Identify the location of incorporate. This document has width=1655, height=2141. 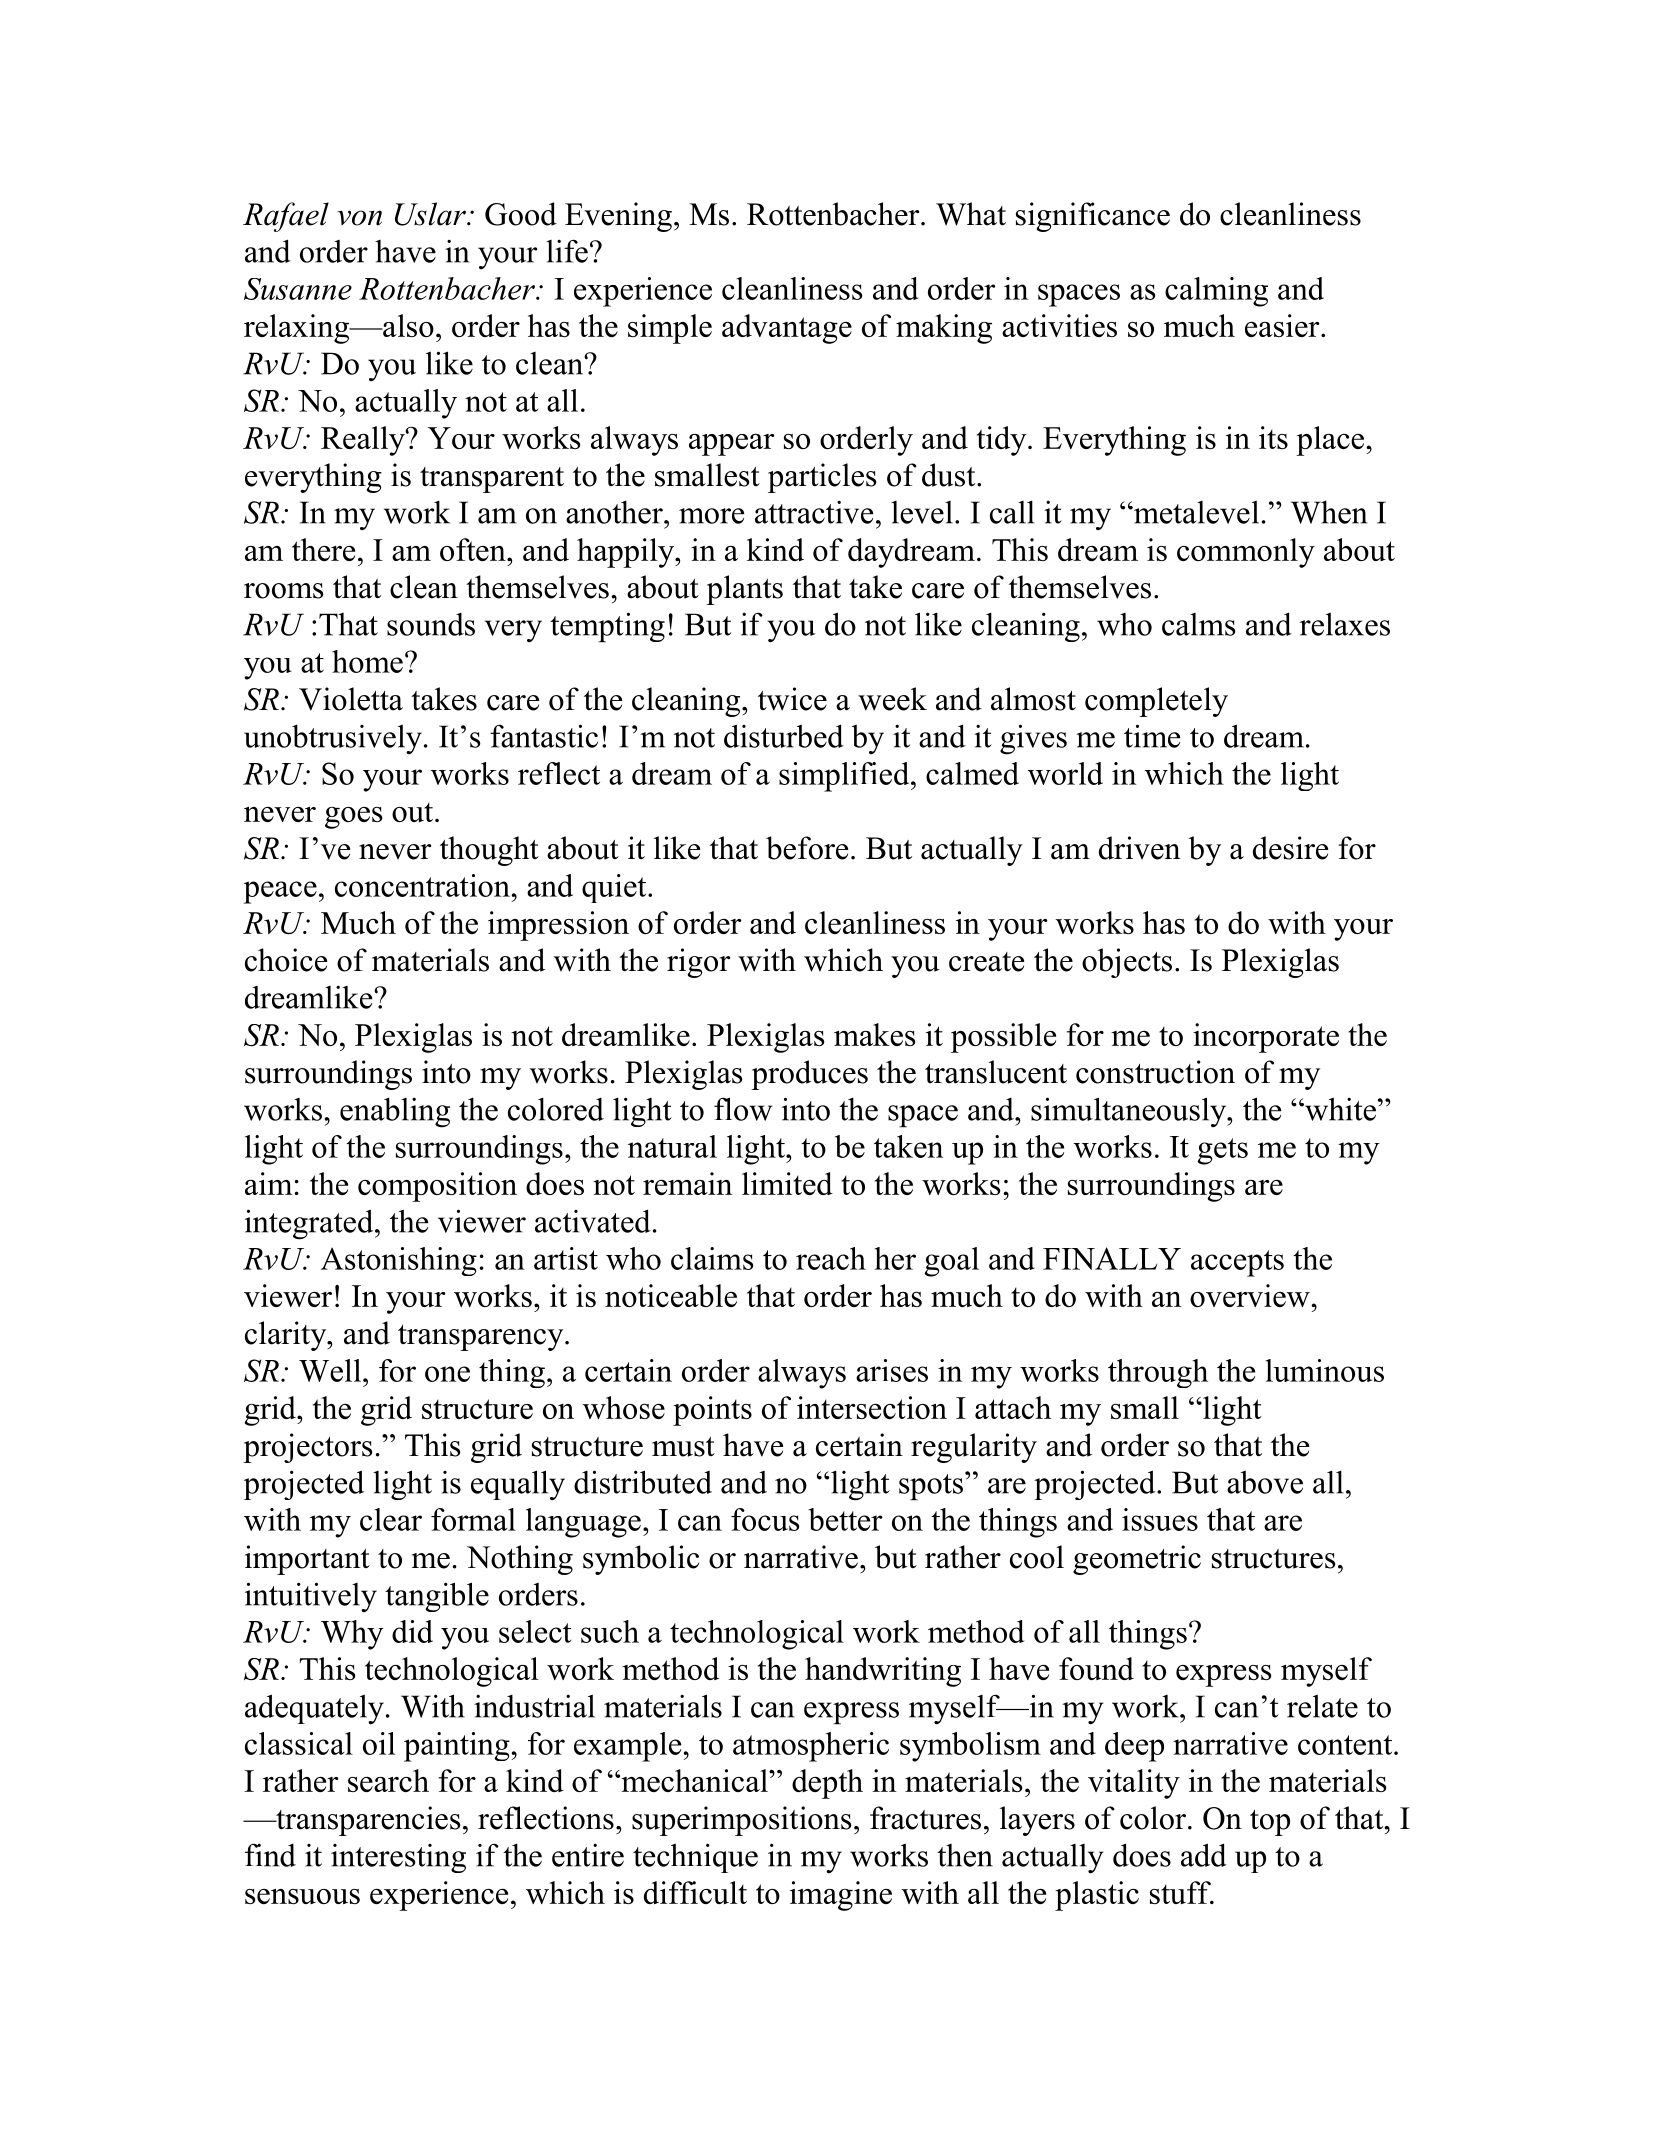
(1266, 1038).
